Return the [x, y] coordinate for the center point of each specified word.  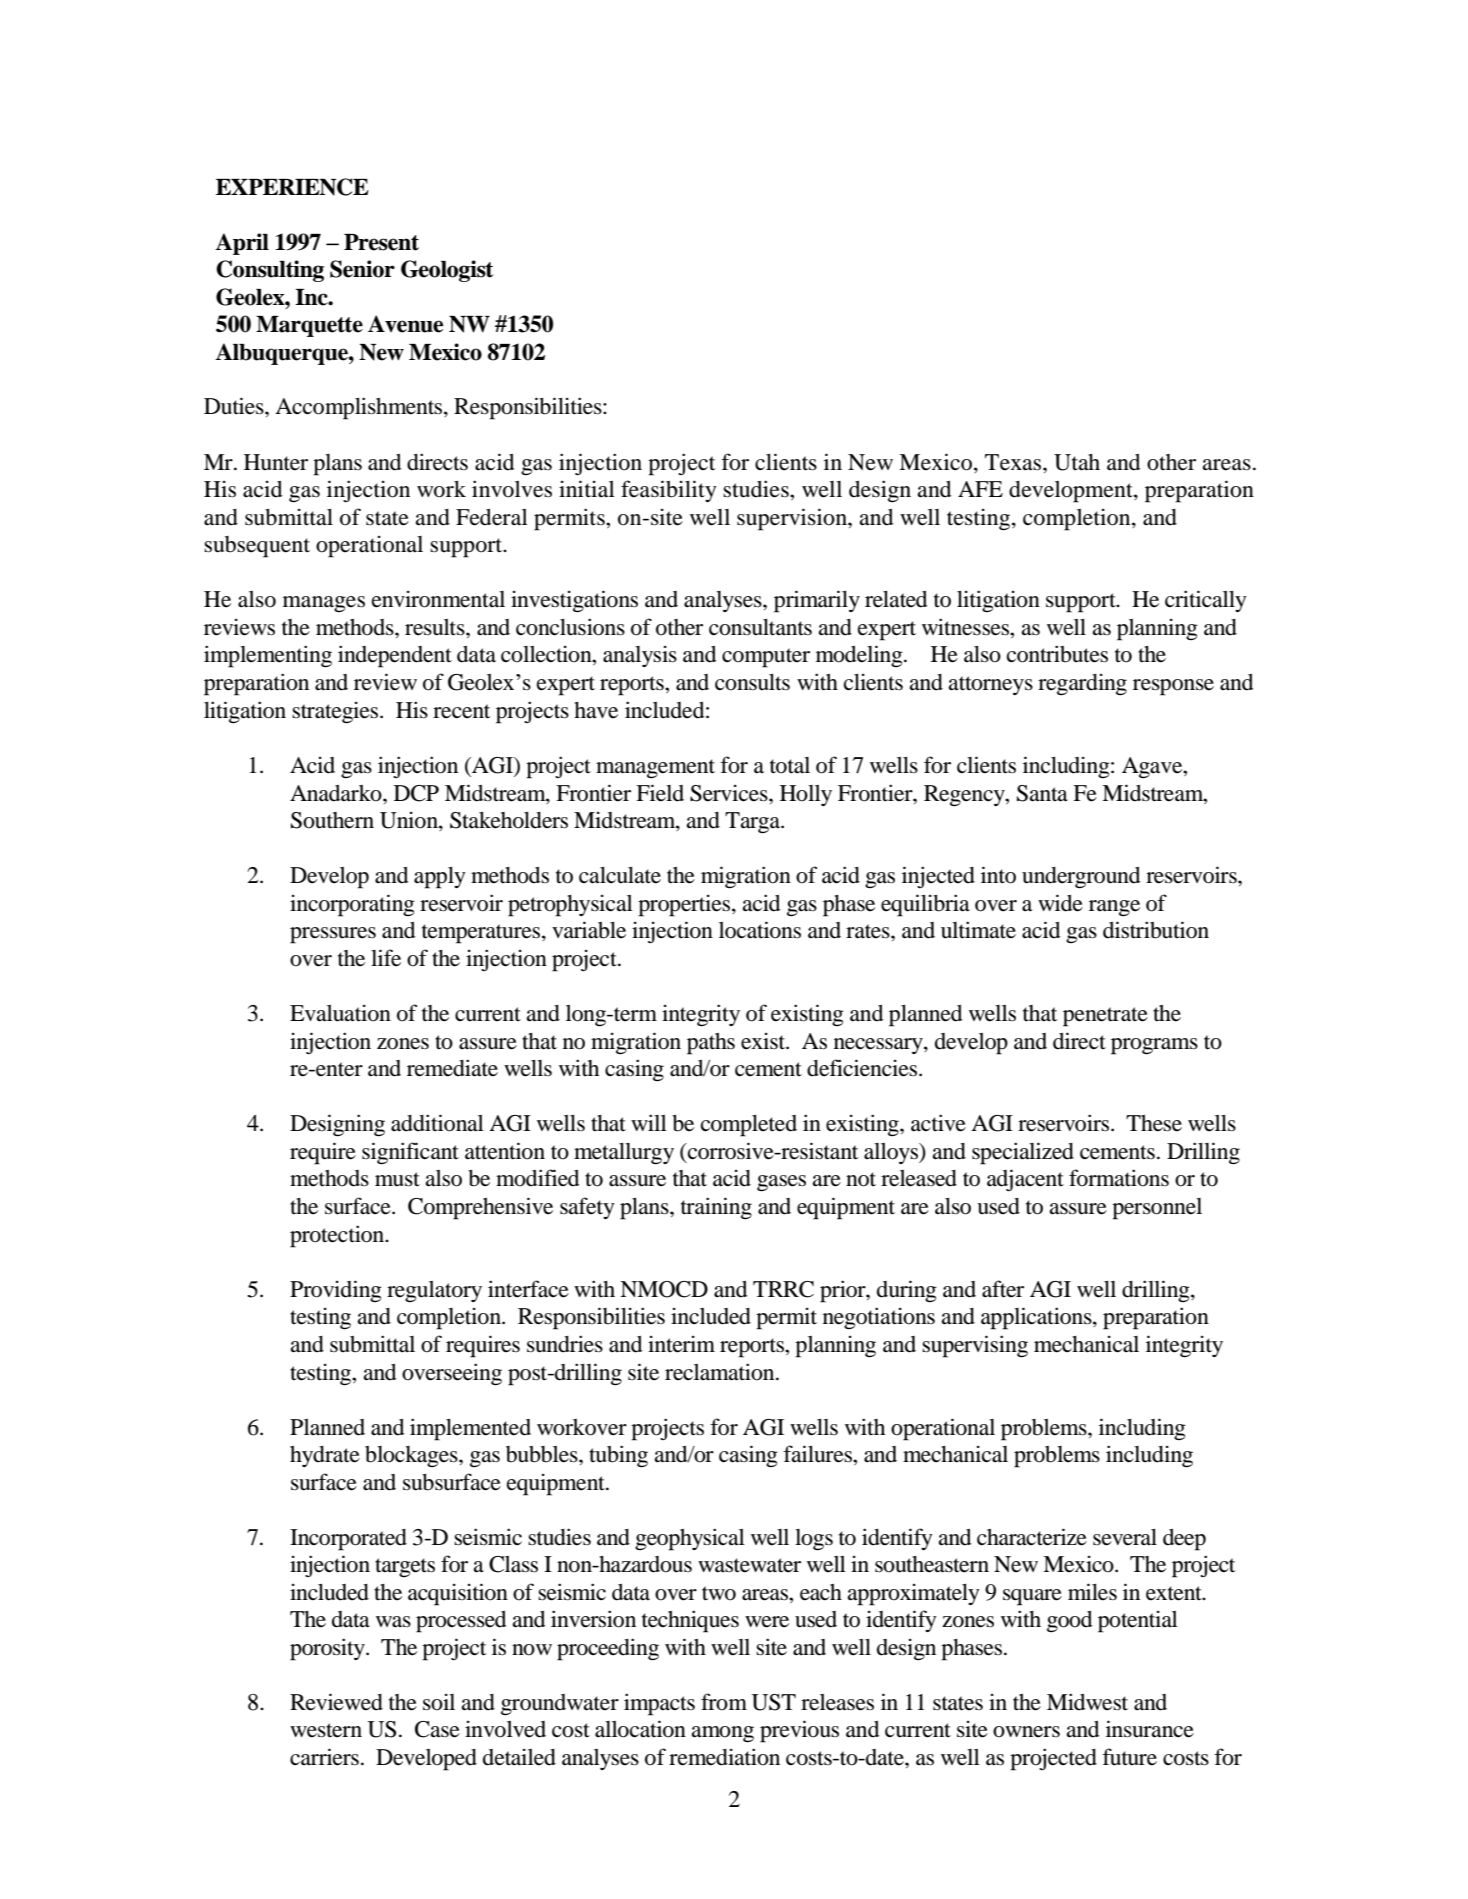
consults [752, 682]
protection [338, 1236]
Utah [1077, 462]
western [326, 1730]
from [724, 1702]
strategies [336, 712]
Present [381, 242]
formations [1119, 1178]
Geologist [447, 271]
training [716, 1208]
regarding [1082, 684]
